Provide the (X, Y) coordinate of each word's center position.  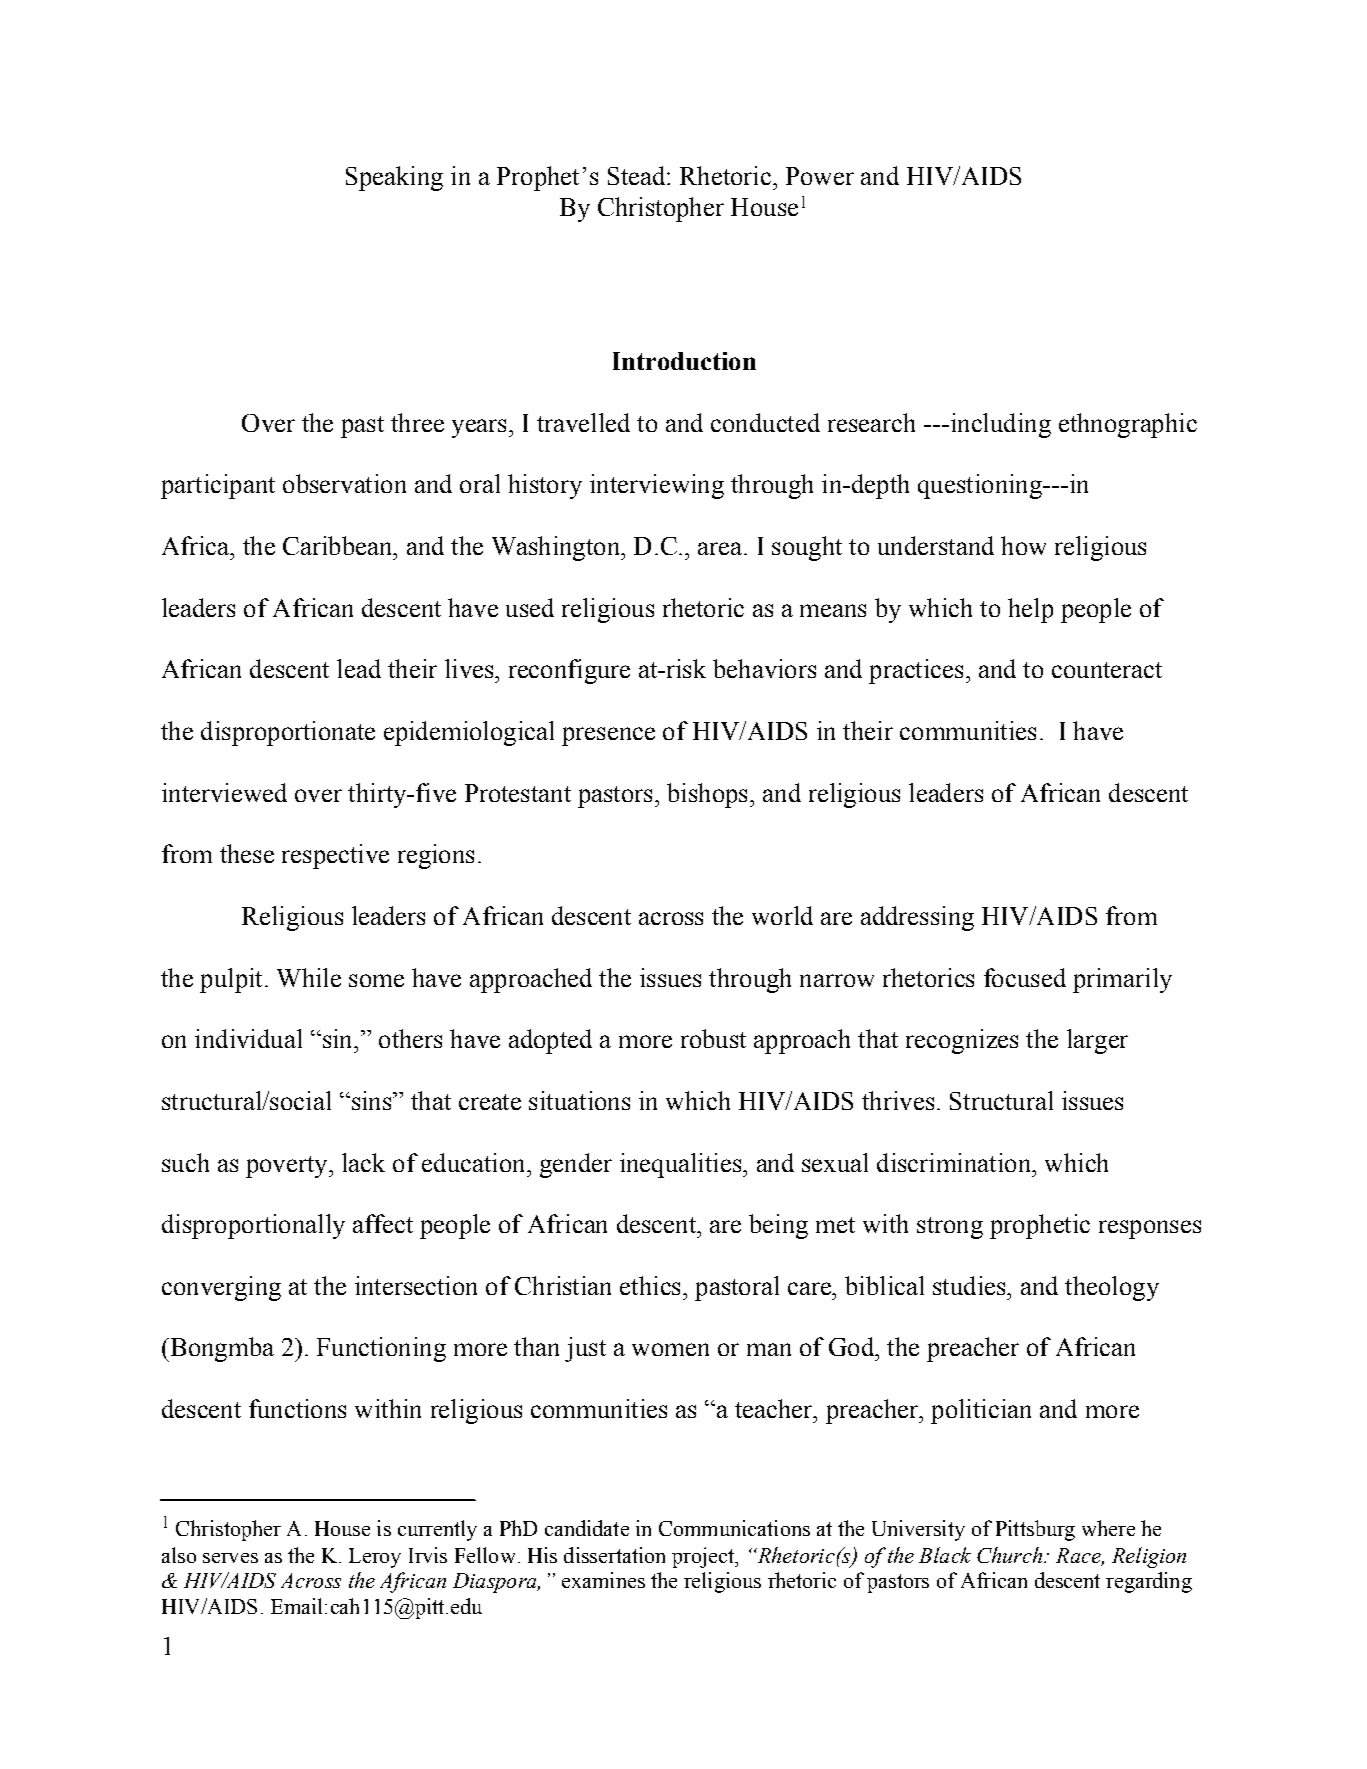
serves (230, 1558)
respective (335, 856)
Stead (638, 175)
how (1023, 545)
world (782, 915)
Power (820, 176)
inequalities (682, 1165)
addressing (917, 918)
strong (950, 1228)
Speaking (394, 178)
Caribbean (339, 545)
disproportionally (253, 1226)
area (721, 548)
